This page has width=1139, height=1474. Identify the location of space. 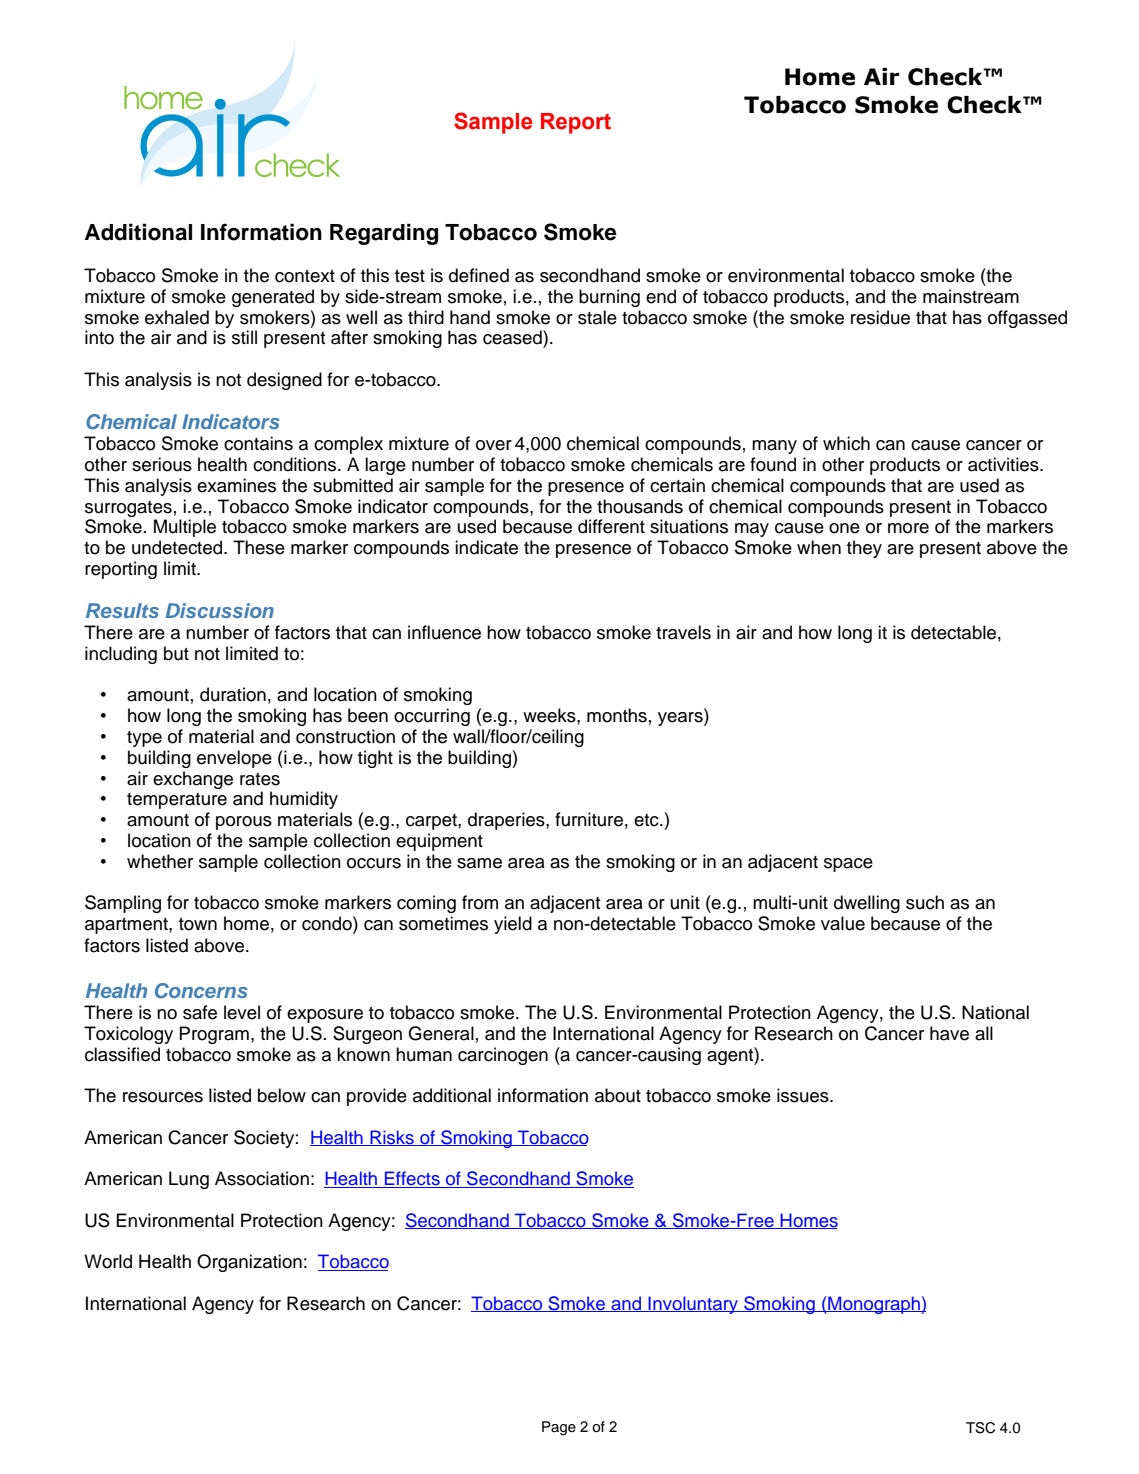
(848, 865).
